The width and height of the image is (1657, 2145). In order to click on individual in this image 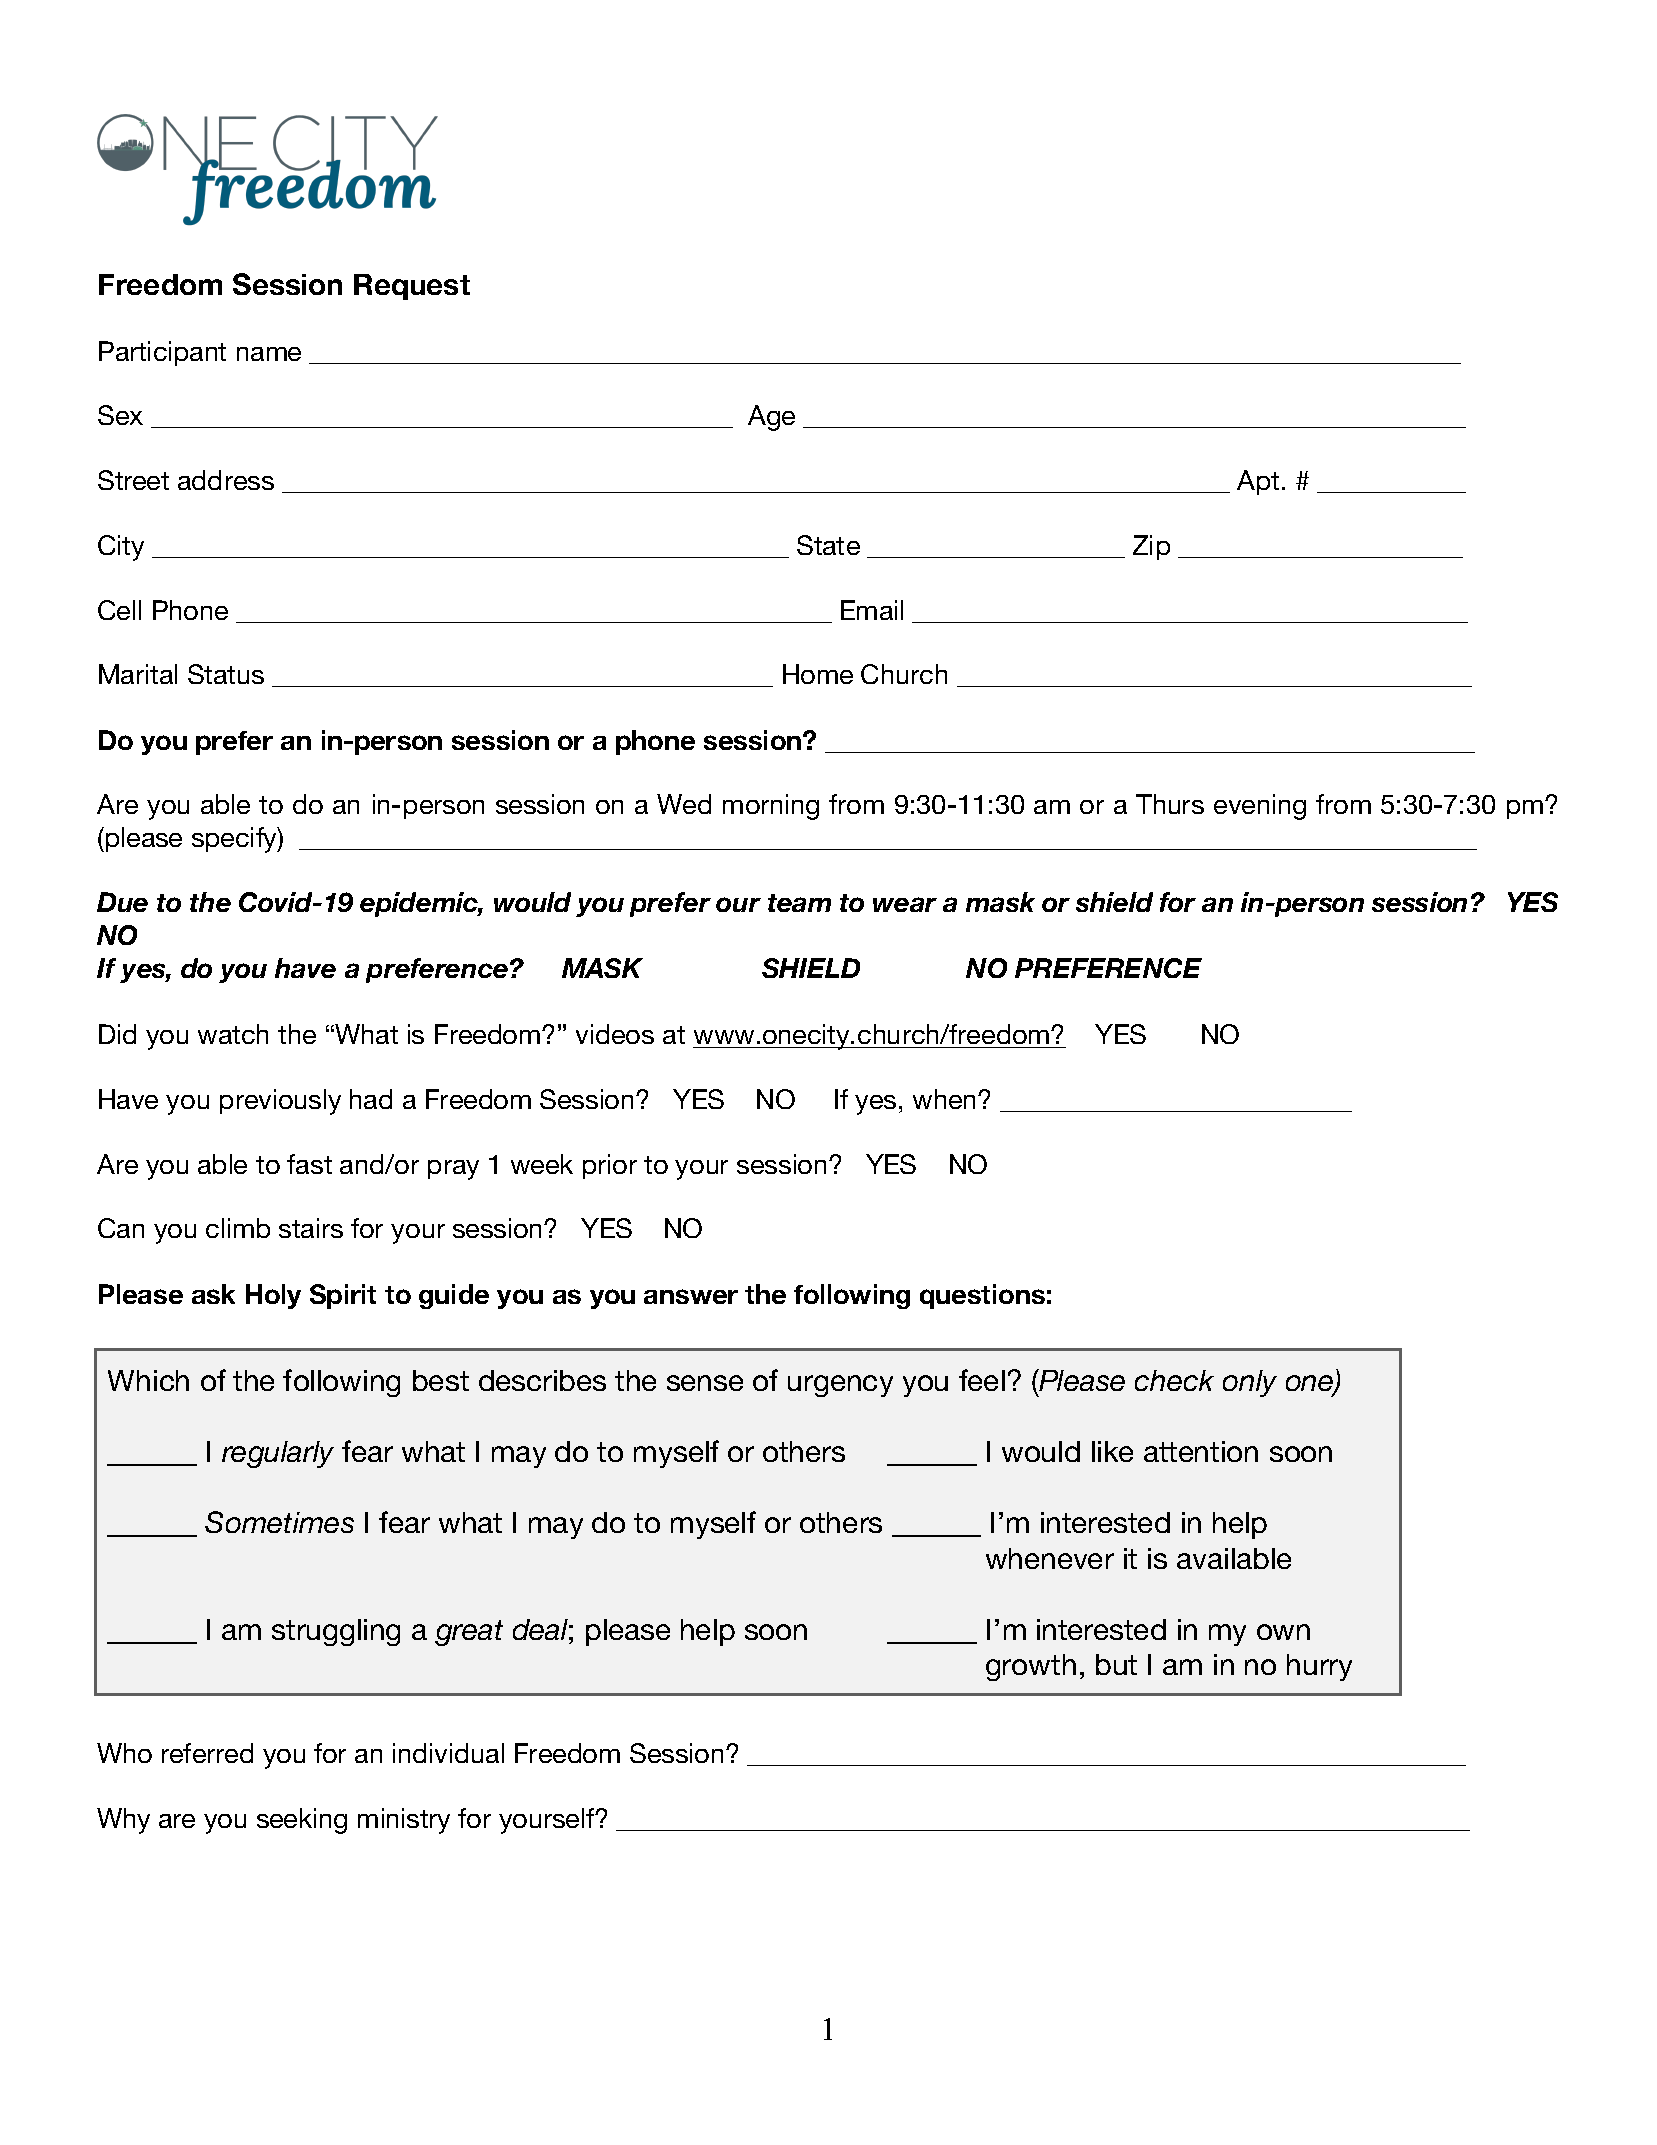, I will do `click(448, 1753)`.
